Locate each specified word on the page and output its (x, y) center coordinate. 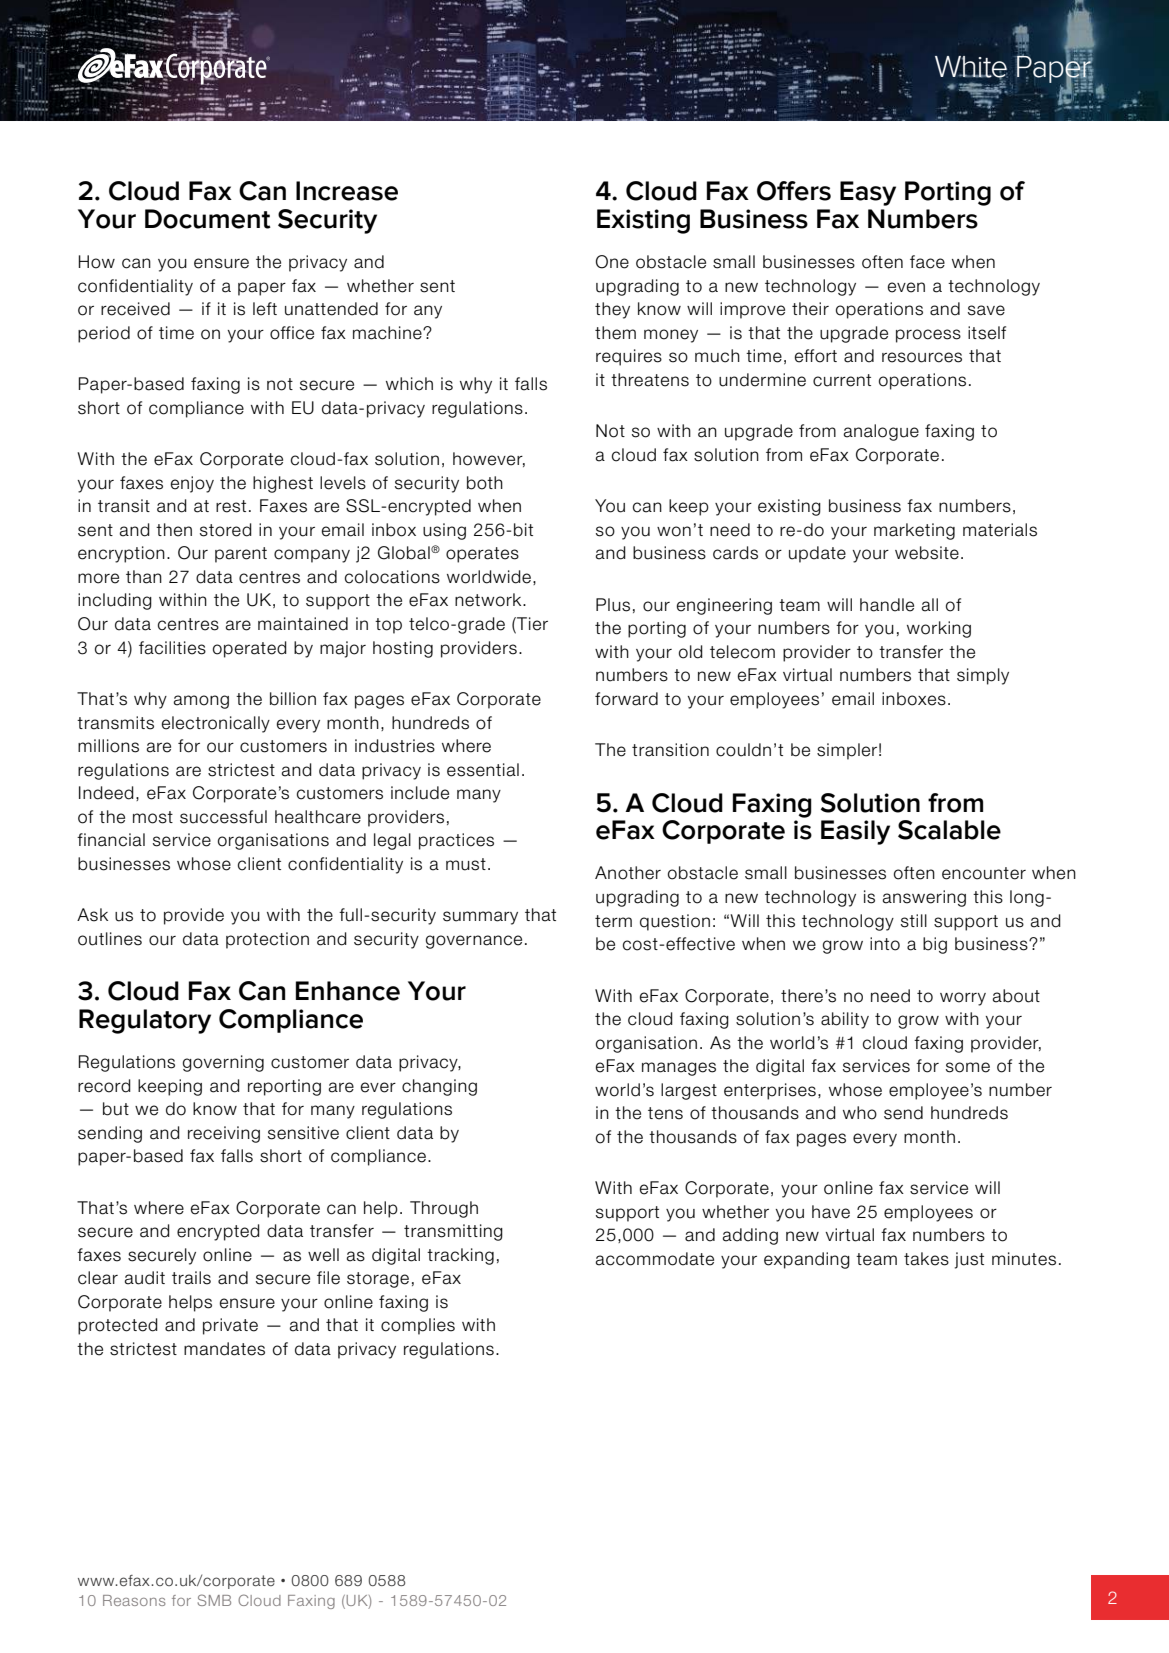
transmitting (453, 1232)
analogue (881, 432)
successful (223, 817)
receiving (224, 1134)
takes (926, 1259)
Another (628, 873)
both (485, 483)
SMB (214, 1600)
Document (208, 219)
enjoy (192, 484)
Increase (347, 191)
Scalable (949, 830)
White (971, 68)
